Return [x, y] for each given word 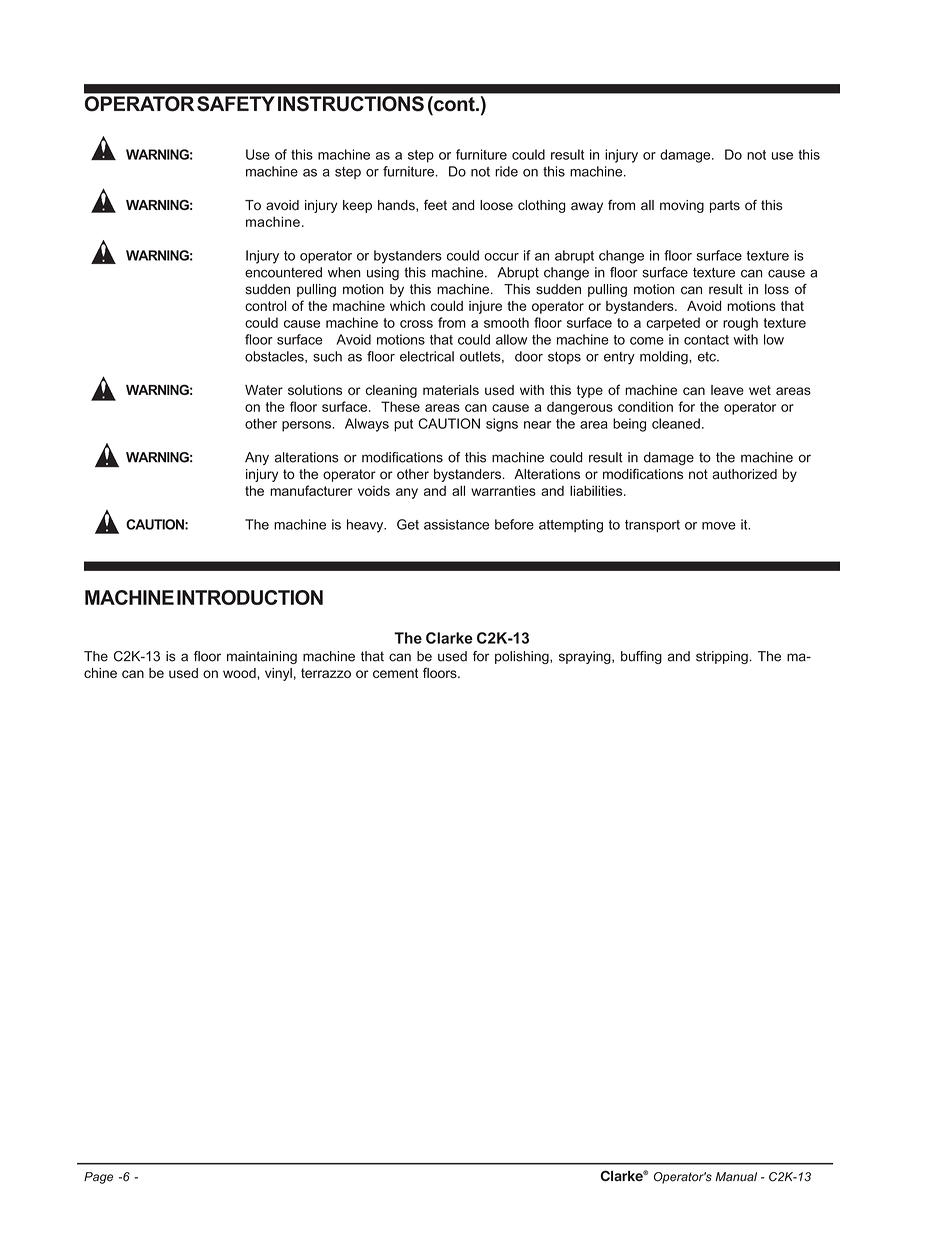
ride [506, 171]
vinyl [278, 674]
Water [264, 390]
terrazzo [326, 673]
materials [451, 390]
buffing [641, 657]
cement [395, 673]
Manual [736, 1177]
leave [727, 390]
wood [240, 673]
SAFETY [235, 103]
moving [682, 206]
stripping [722, 657]
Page [98, 1178]
